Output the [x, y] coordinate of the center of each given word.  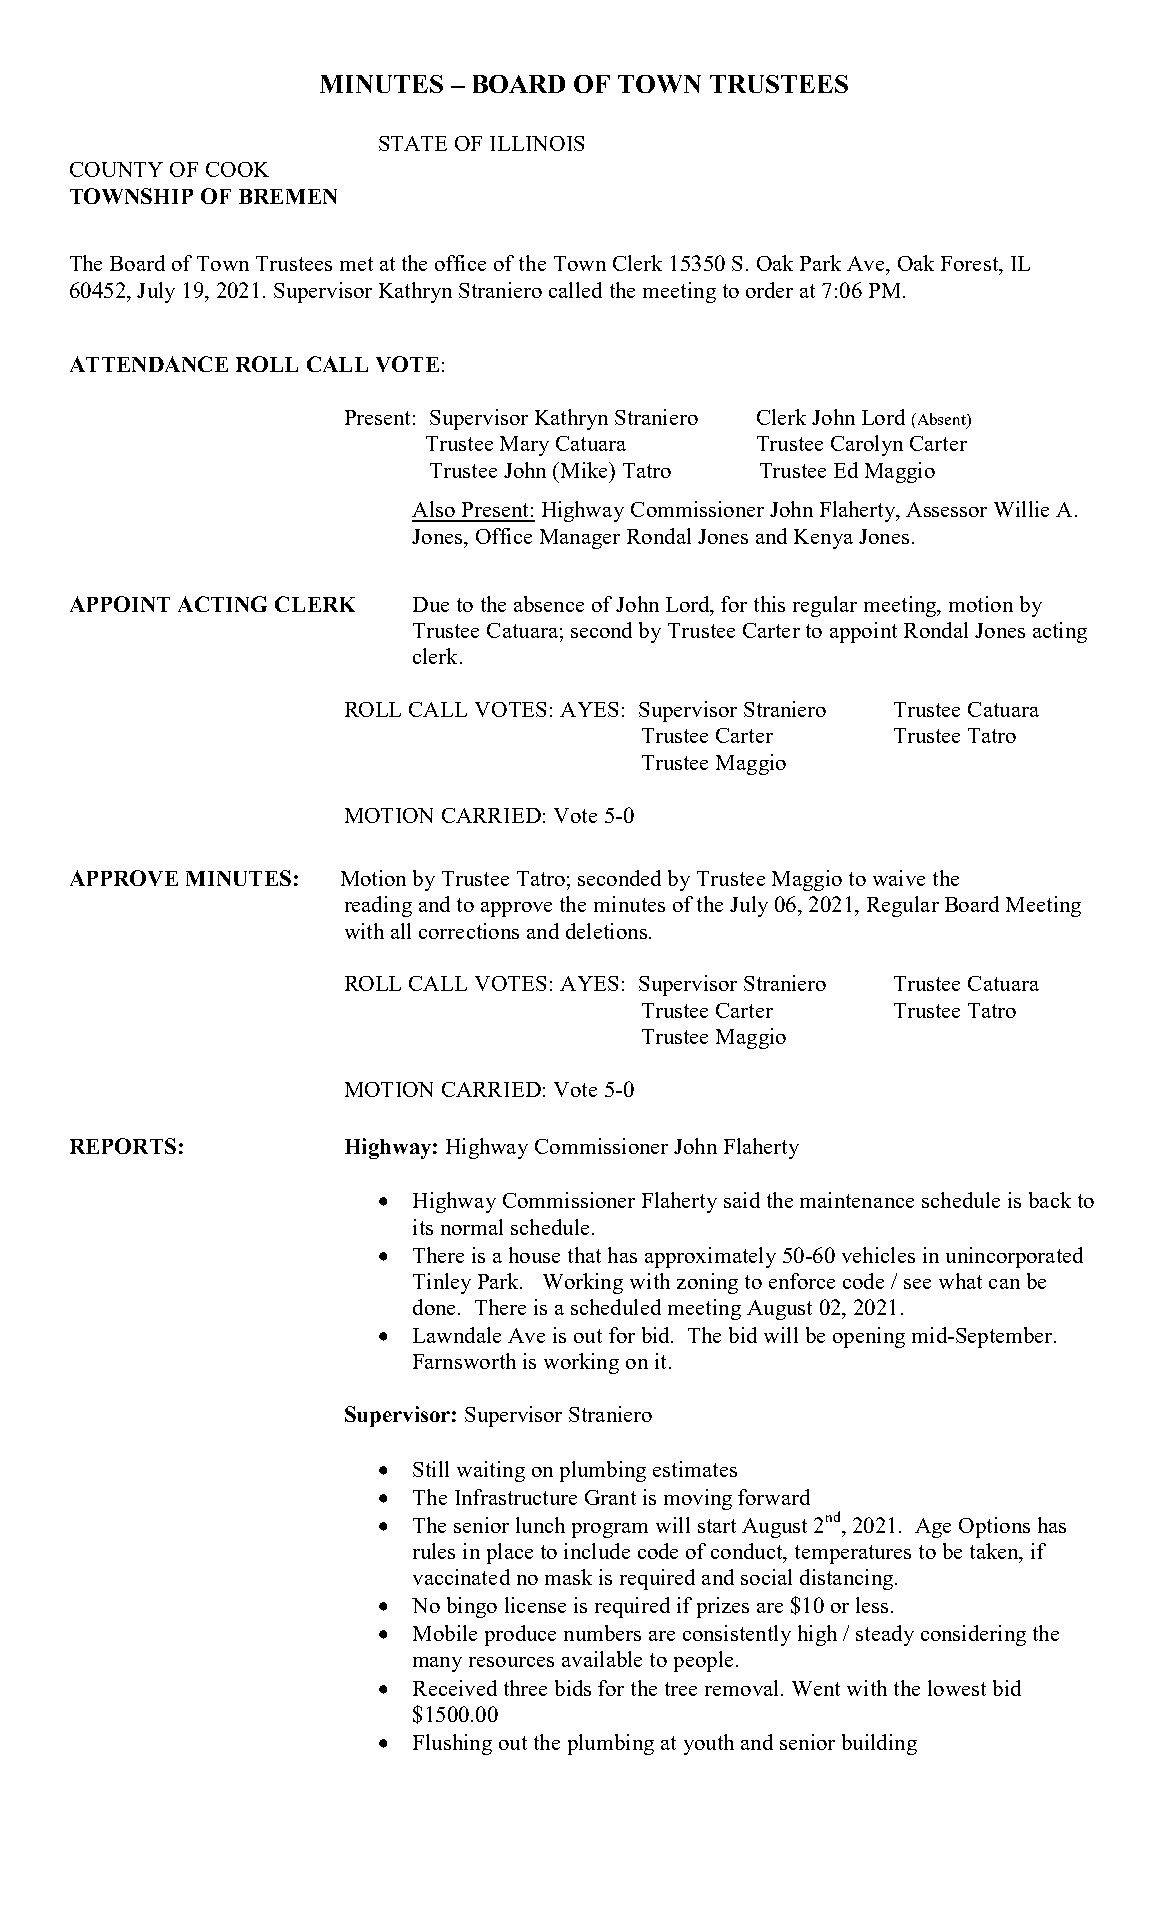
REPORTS [123, 1146]
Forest [971, 265]
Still [431, 1469]
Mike [584, 470]
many [437, 1664]
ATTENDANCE [149, 364]
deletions [606, 931]
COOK [237, 169]
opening [869, 1337]
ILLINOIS [537, 143]
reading [378, 906]
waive [899, 878]
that [584, 1255]
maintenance [857, 1200]
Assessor [946, 509]
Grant [610, 1497]
